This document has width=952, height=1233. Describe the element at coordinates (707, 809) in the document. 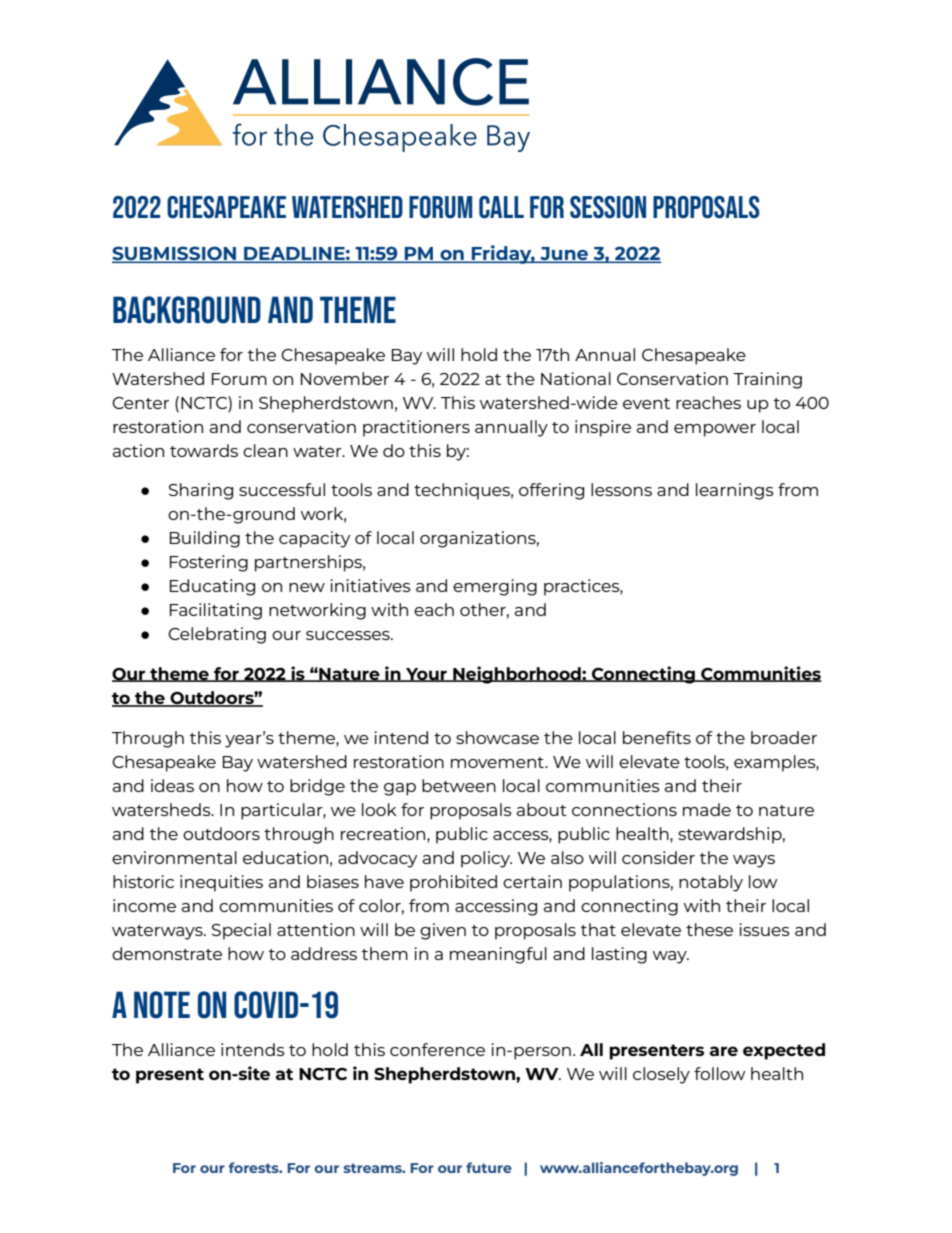

I see `made` at that location.
